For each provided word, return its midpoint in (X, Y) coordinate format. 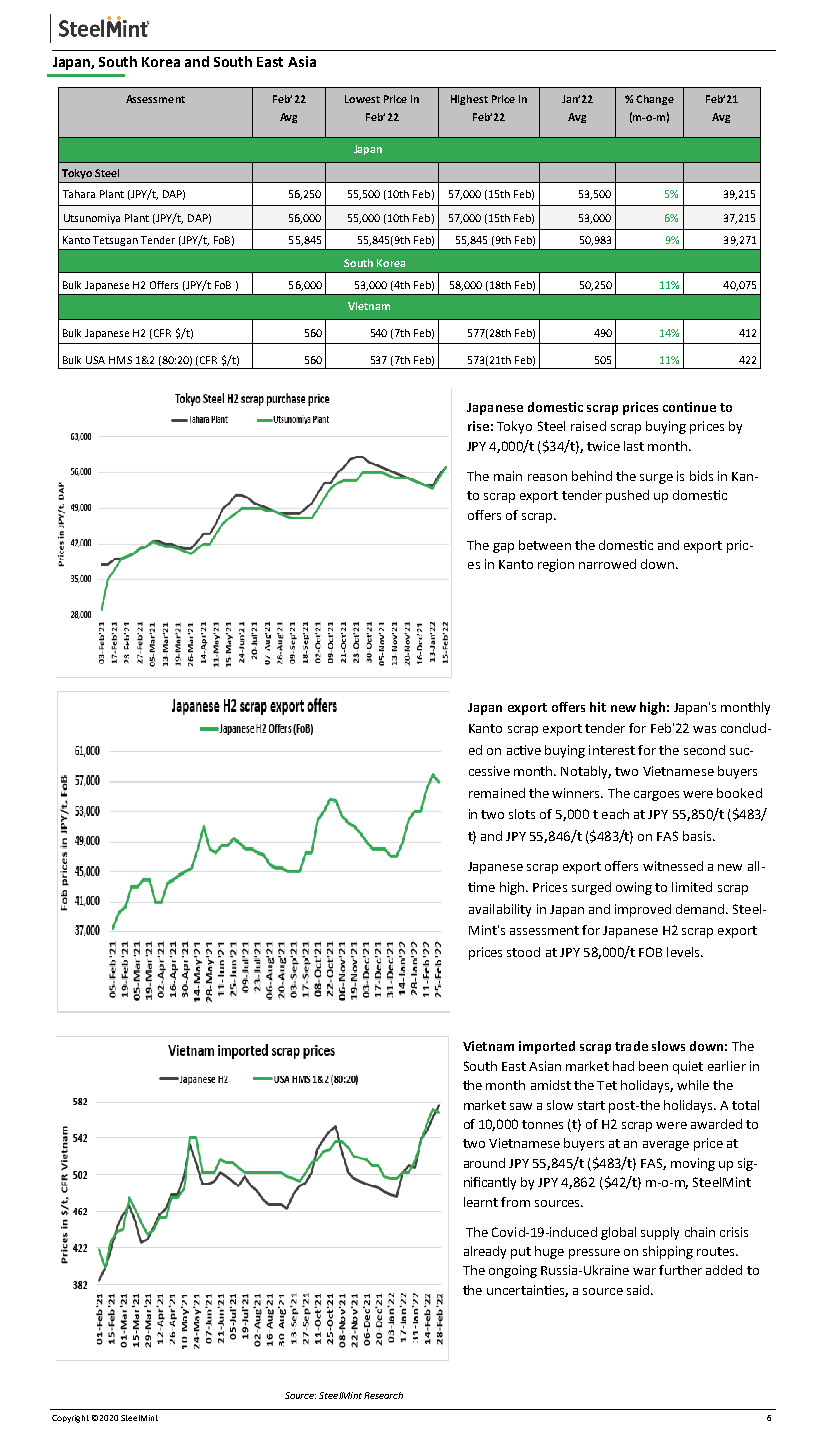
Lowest (362, 99)
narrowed (607, 564)
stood (523, 952)
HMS (120, 360)
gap (503, 548)
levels (684, 952)
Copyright (70, 1419)
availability (500, 910)
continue (689, 407)
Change (655, 100)
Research (383, 1395)
